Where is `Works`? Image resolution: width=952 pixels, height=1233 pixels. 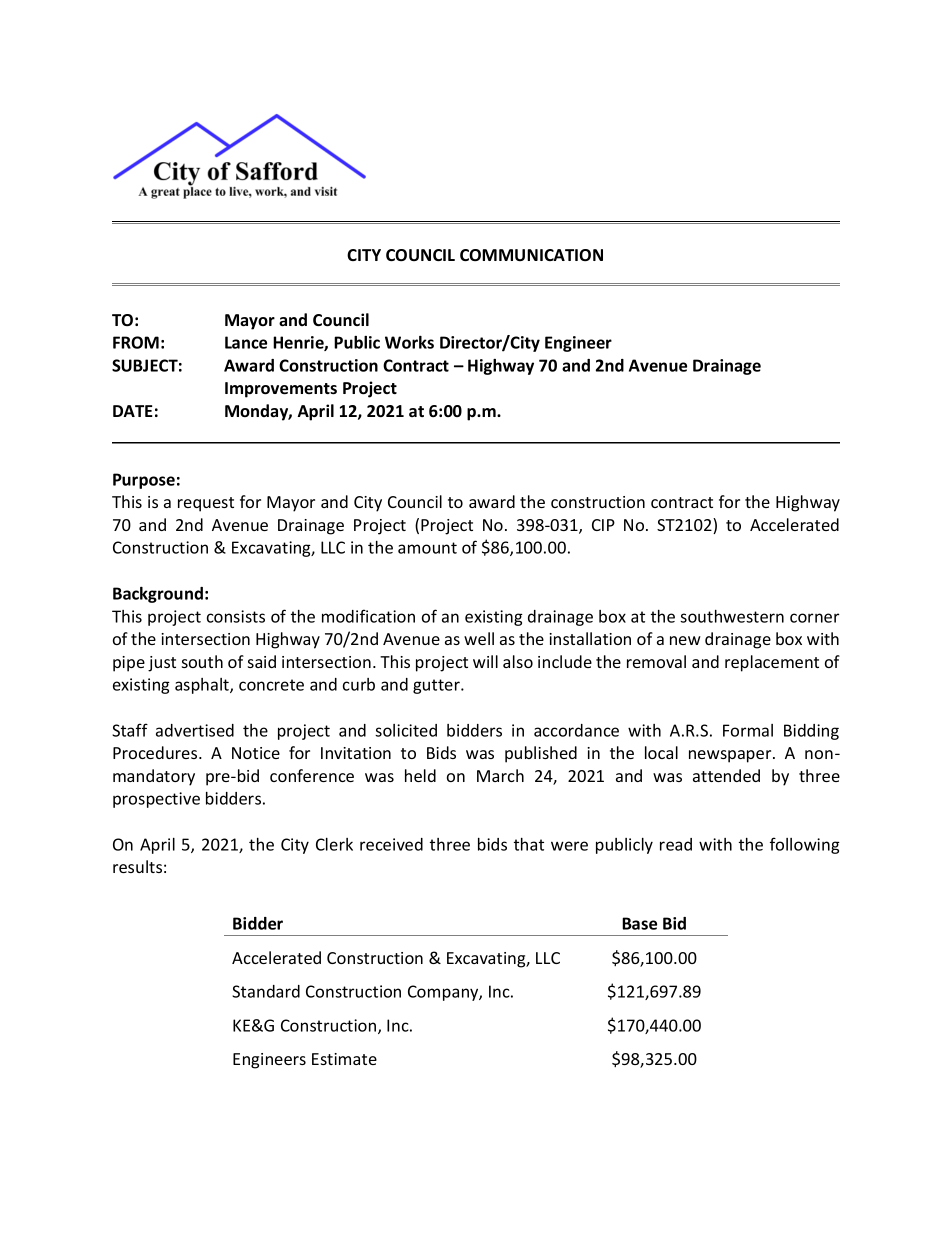
Works is located at coordinates (409, 342).
